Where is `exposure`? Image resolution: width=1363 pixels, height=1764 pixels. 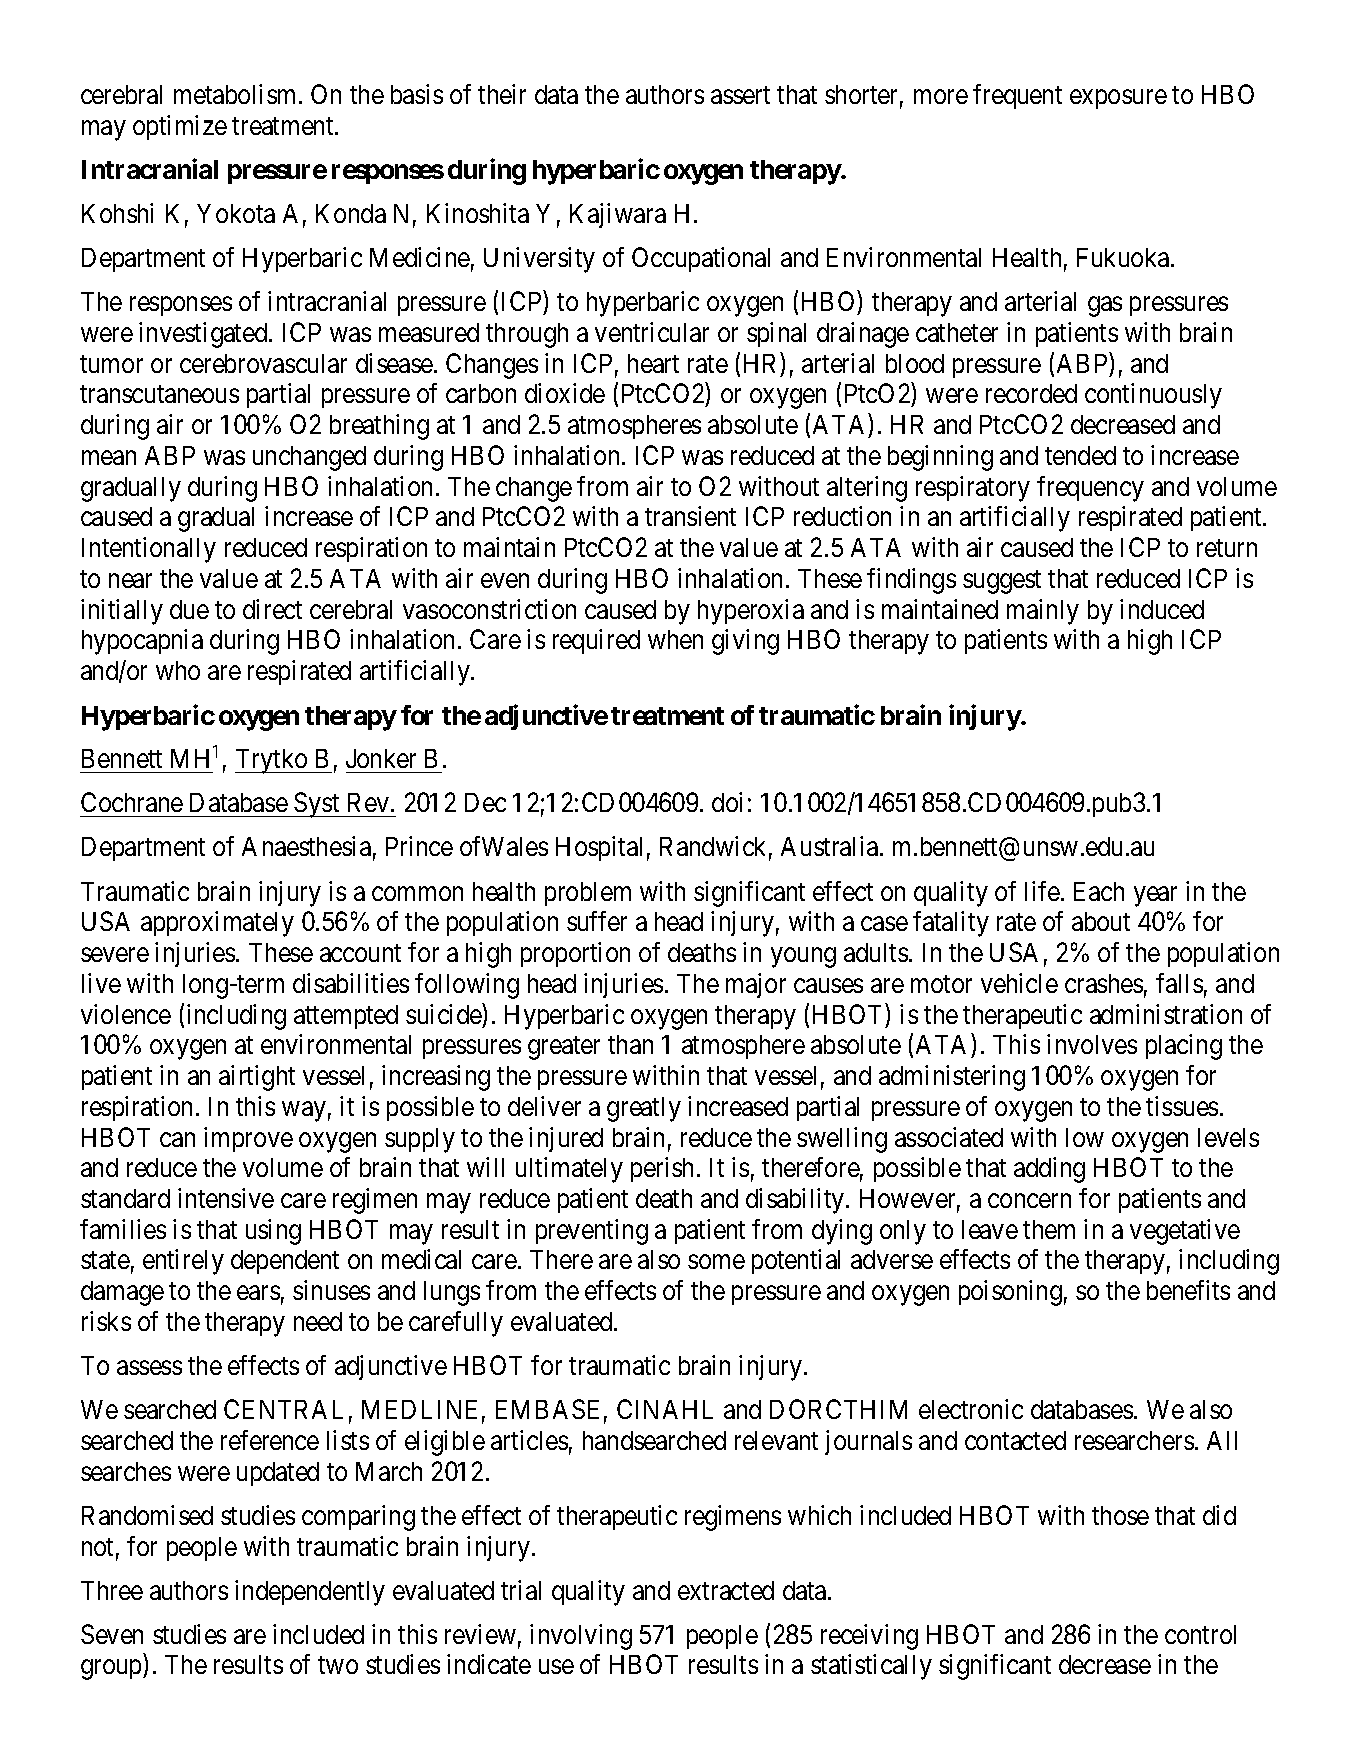 exposure is located at coordinates (1118, 99).
